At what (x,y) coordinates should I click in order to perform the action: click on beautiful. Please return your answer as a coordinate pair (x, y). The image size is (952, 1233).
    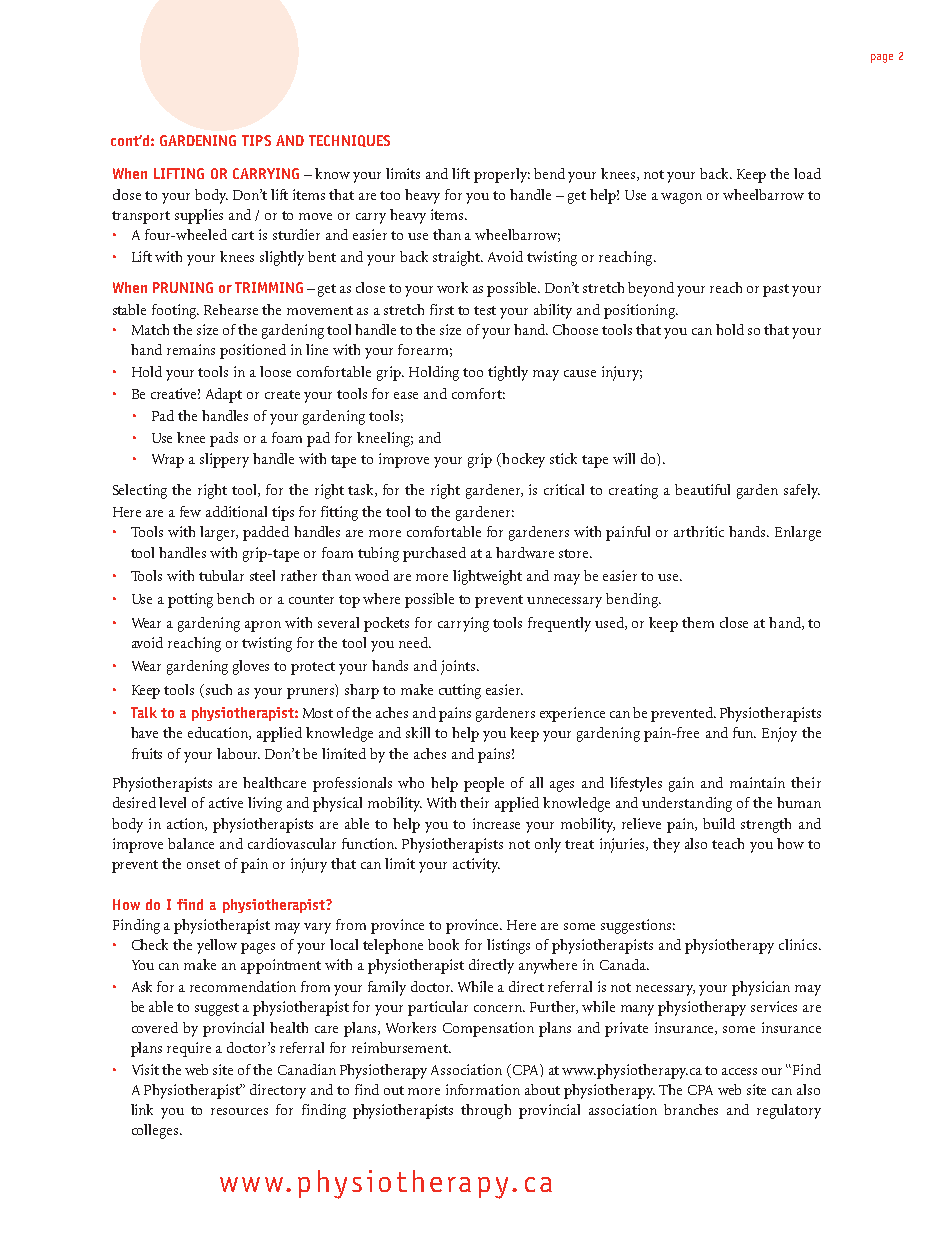
    Looking at the image, I should click on (702, 489).
